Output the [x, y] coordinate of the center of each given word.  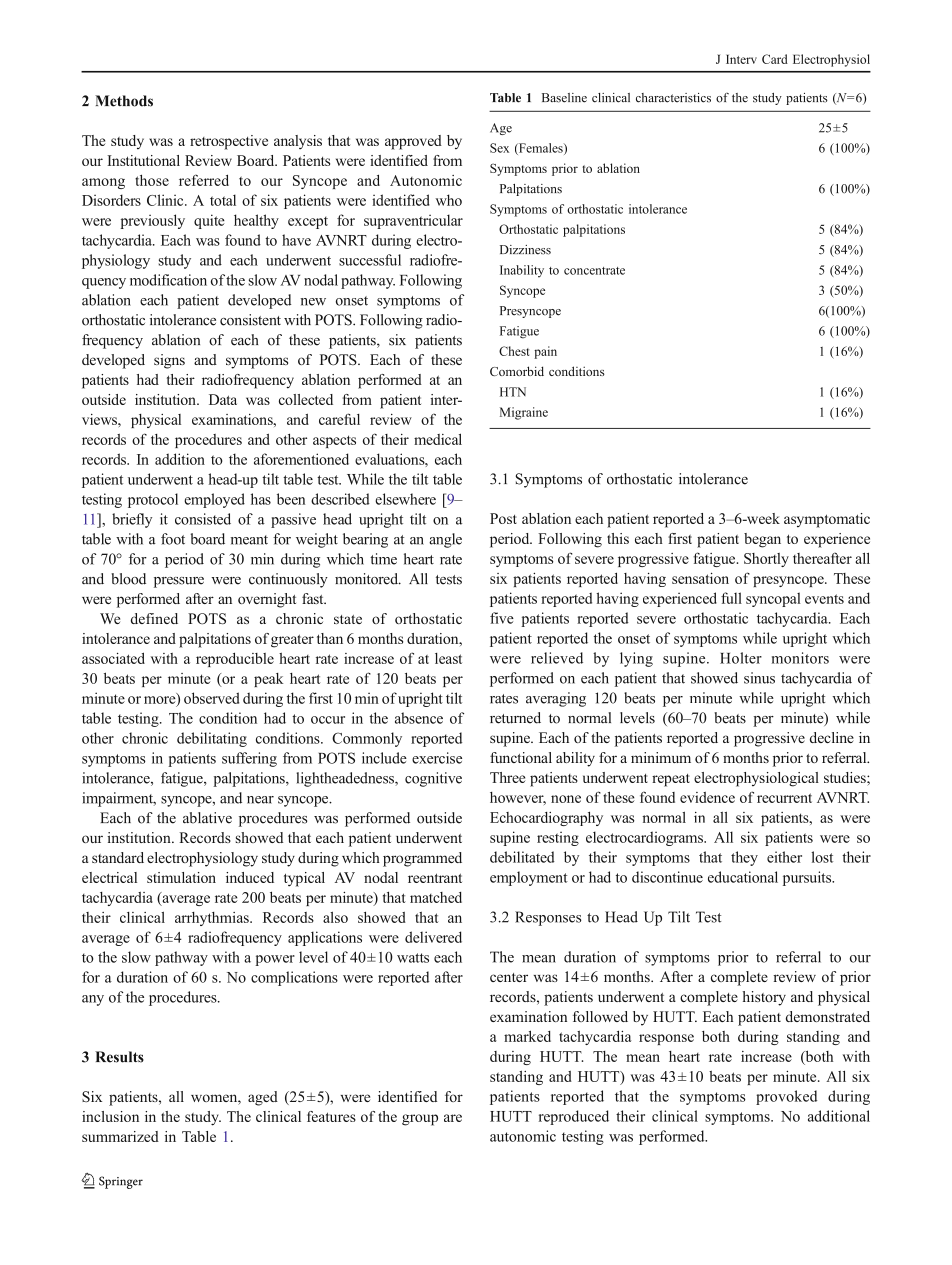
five [502, 618]
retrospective [229, 142]
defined [154, 618]
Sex [499, 148]
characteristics [673, 98]
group [420, 1120]
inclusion [110, 1116]
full [731, 598]
